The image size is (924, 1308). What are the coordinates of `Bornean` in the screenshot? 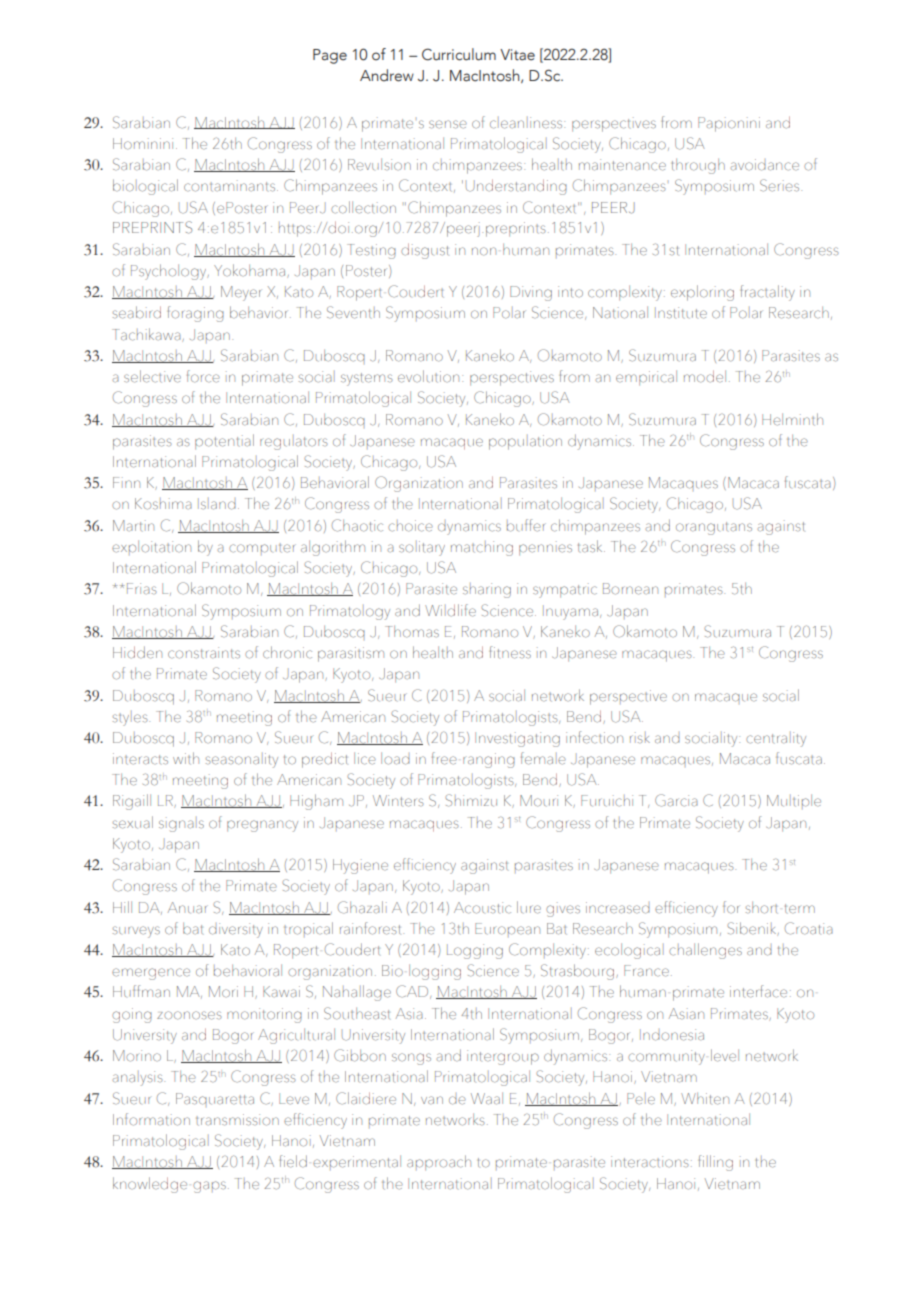 It's located at (630, 589).
